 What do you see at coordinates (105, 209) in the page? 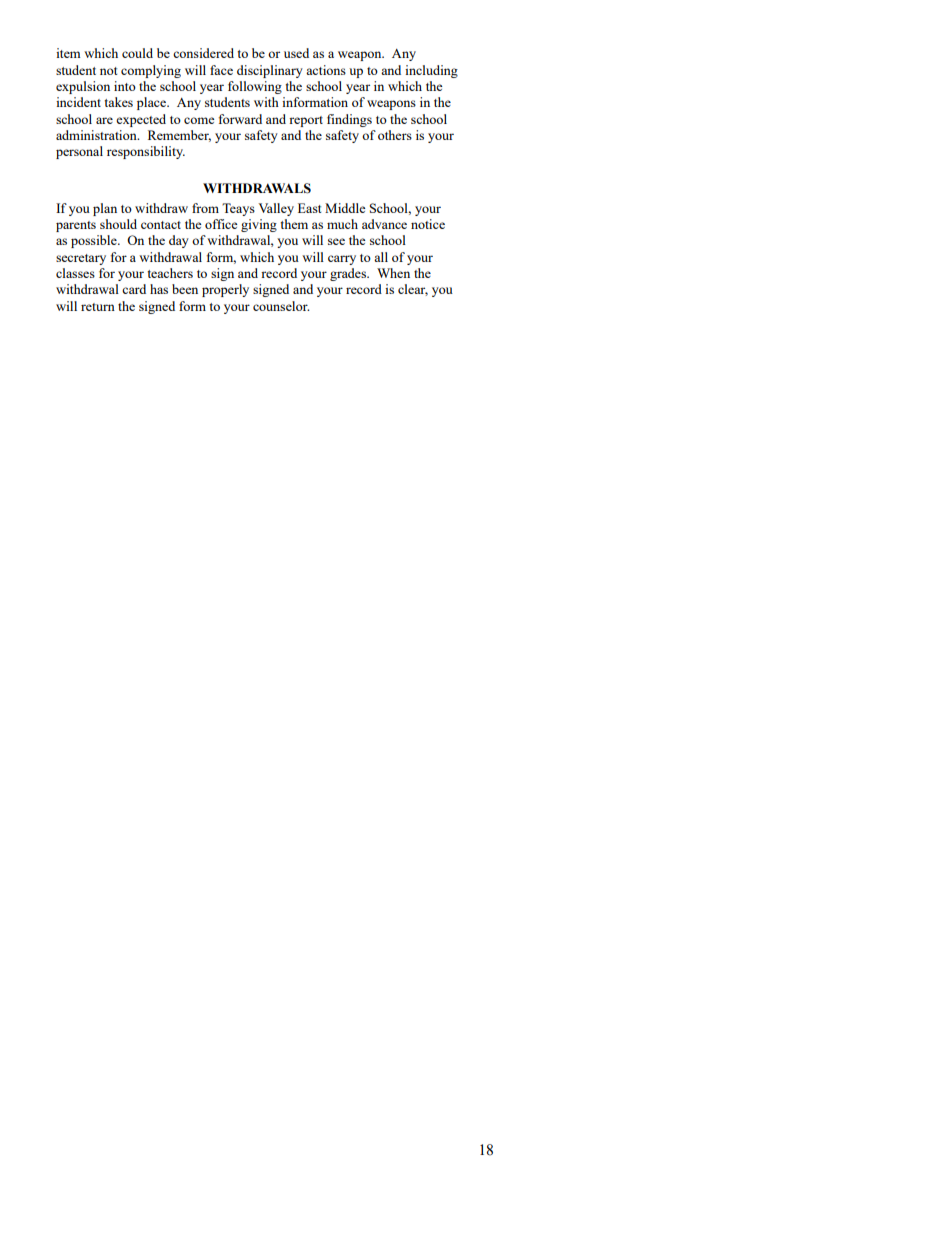
I see `plan` at bounding box center [105, 209].
